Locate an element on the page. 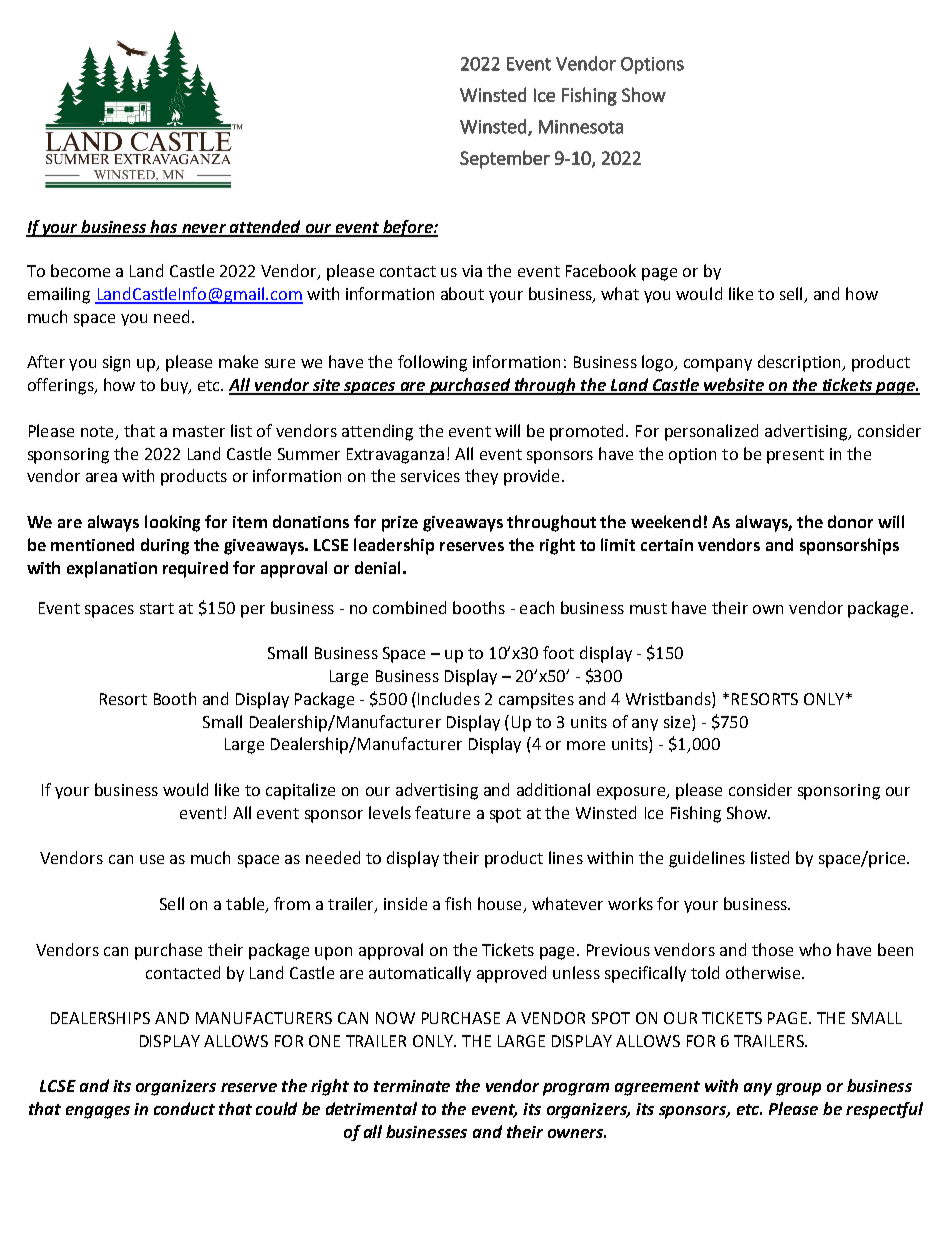 The image size is (952, 1233). group is located at coordinates (798, 1089).
